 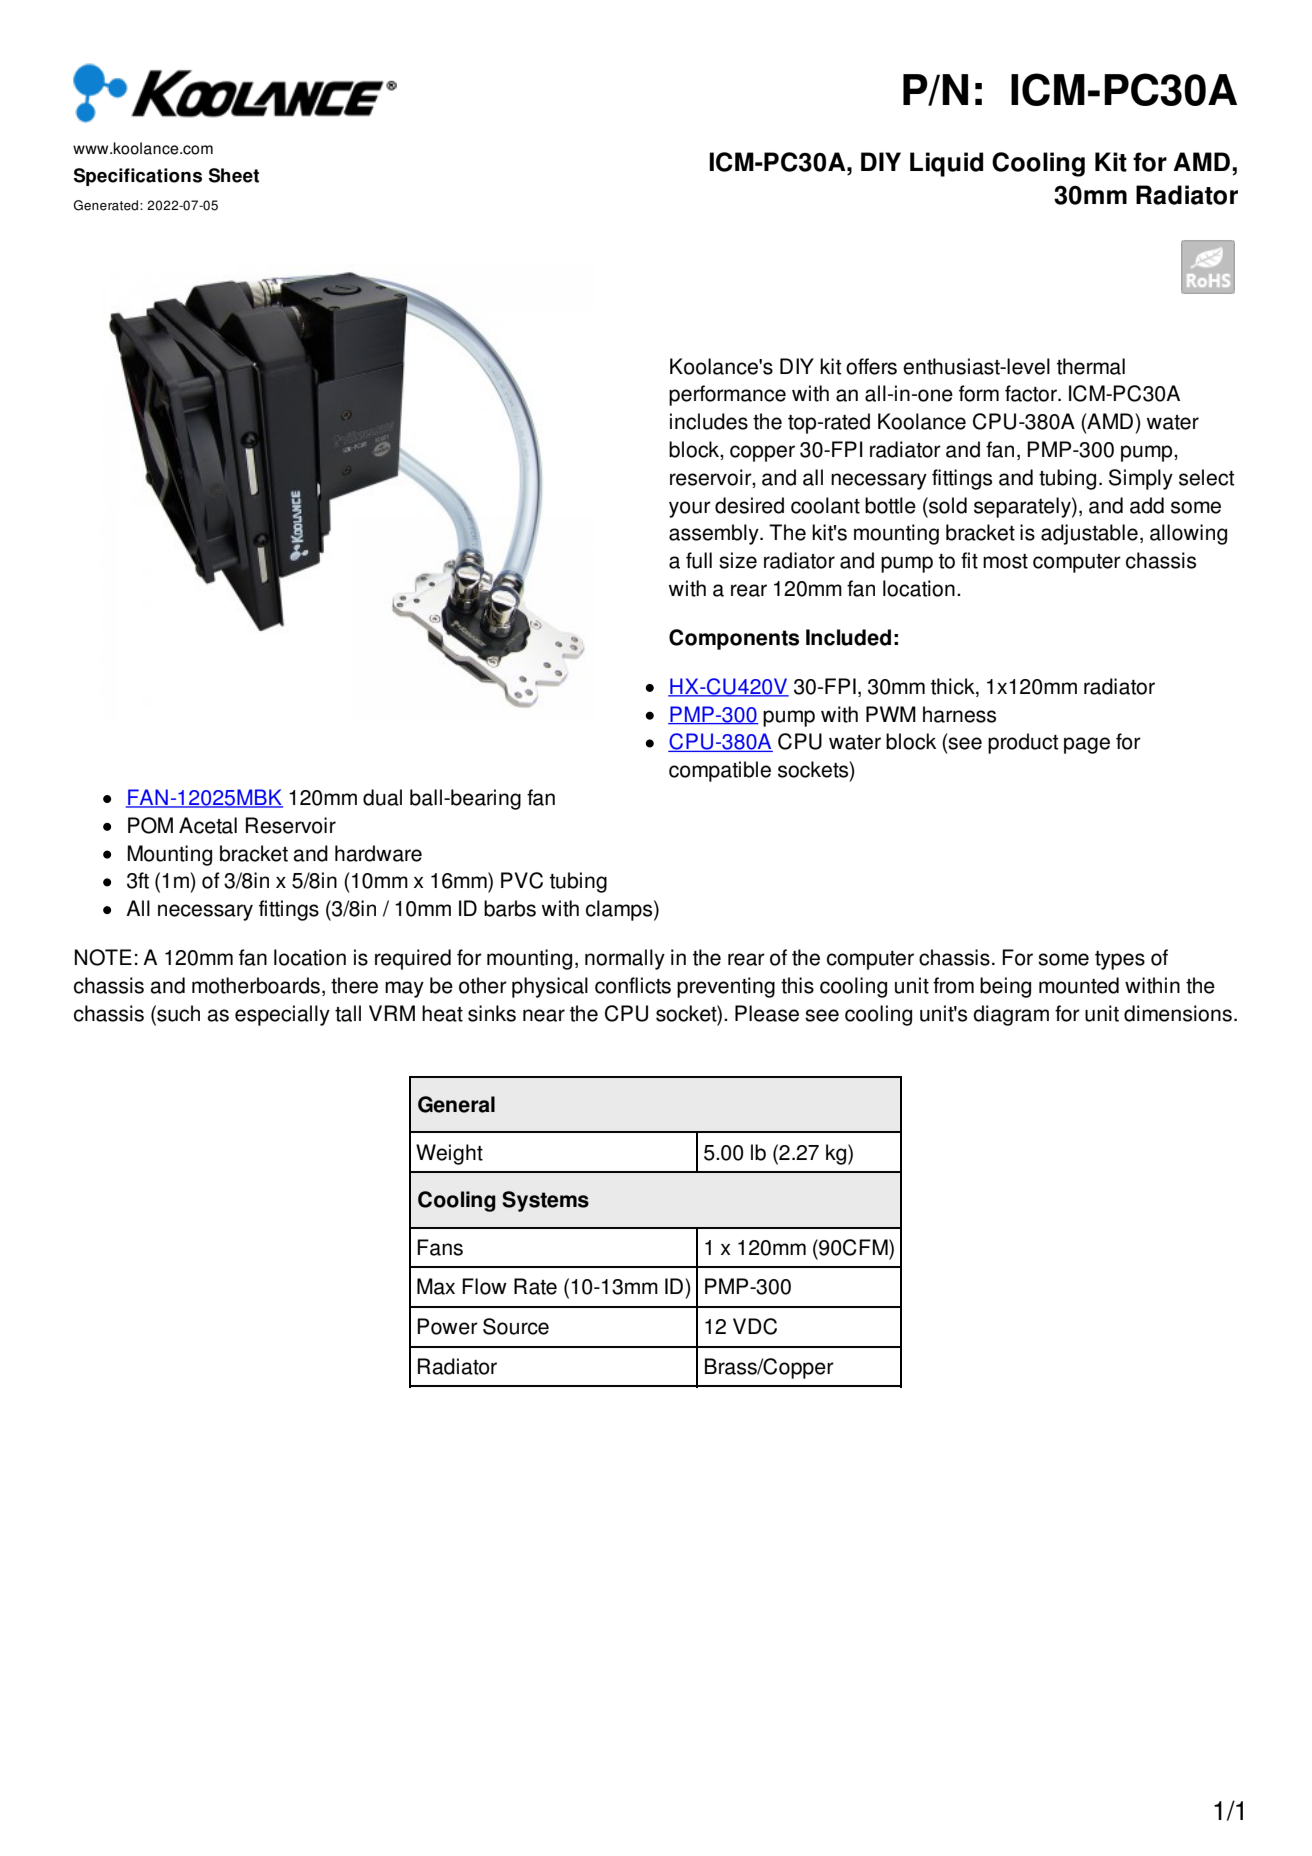 I want to click on types, so click(x=1120, y=960).
